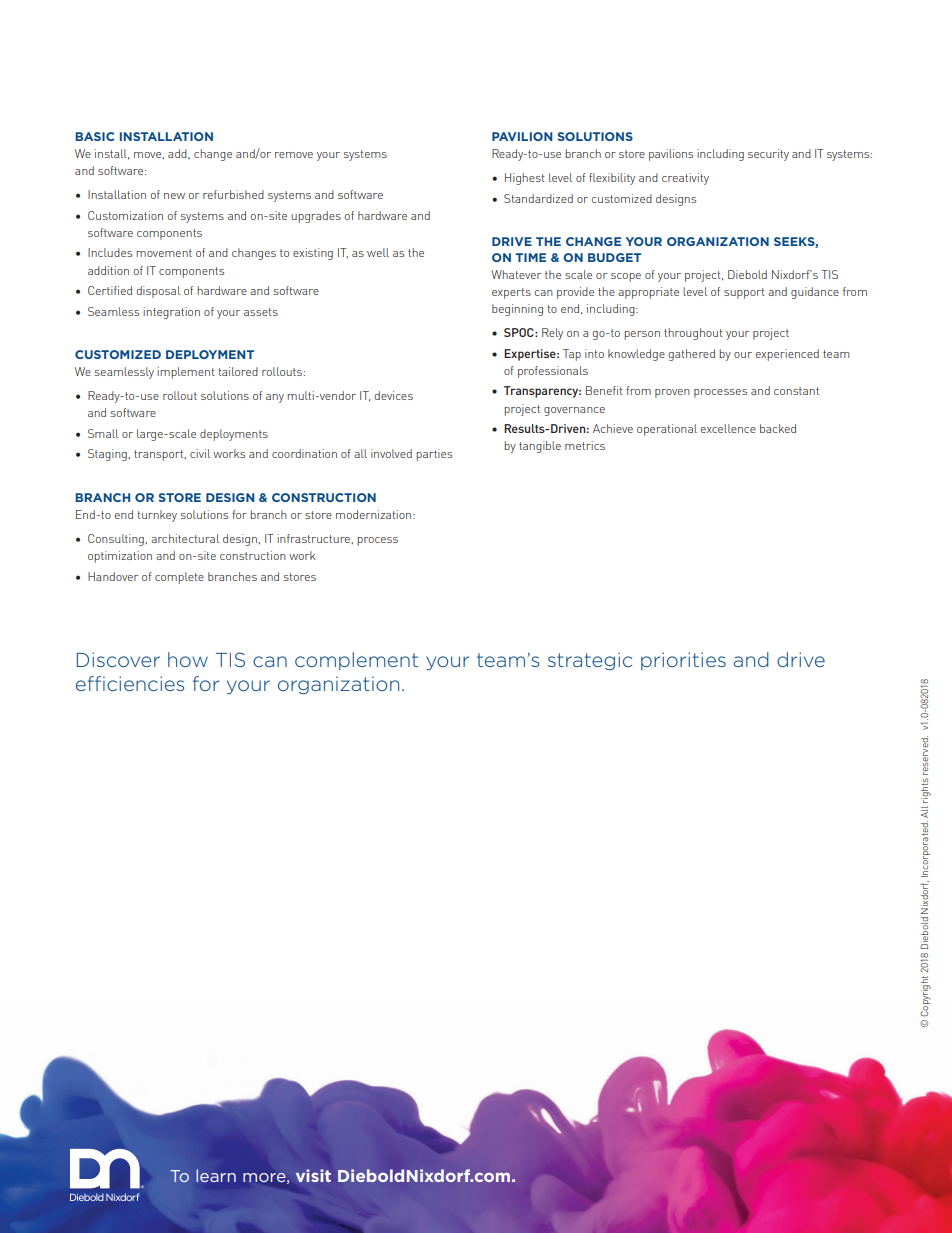 Image resolution: width=952 pixels, height=1233 pixels. I want to click on priorities, so click(683, 661).
